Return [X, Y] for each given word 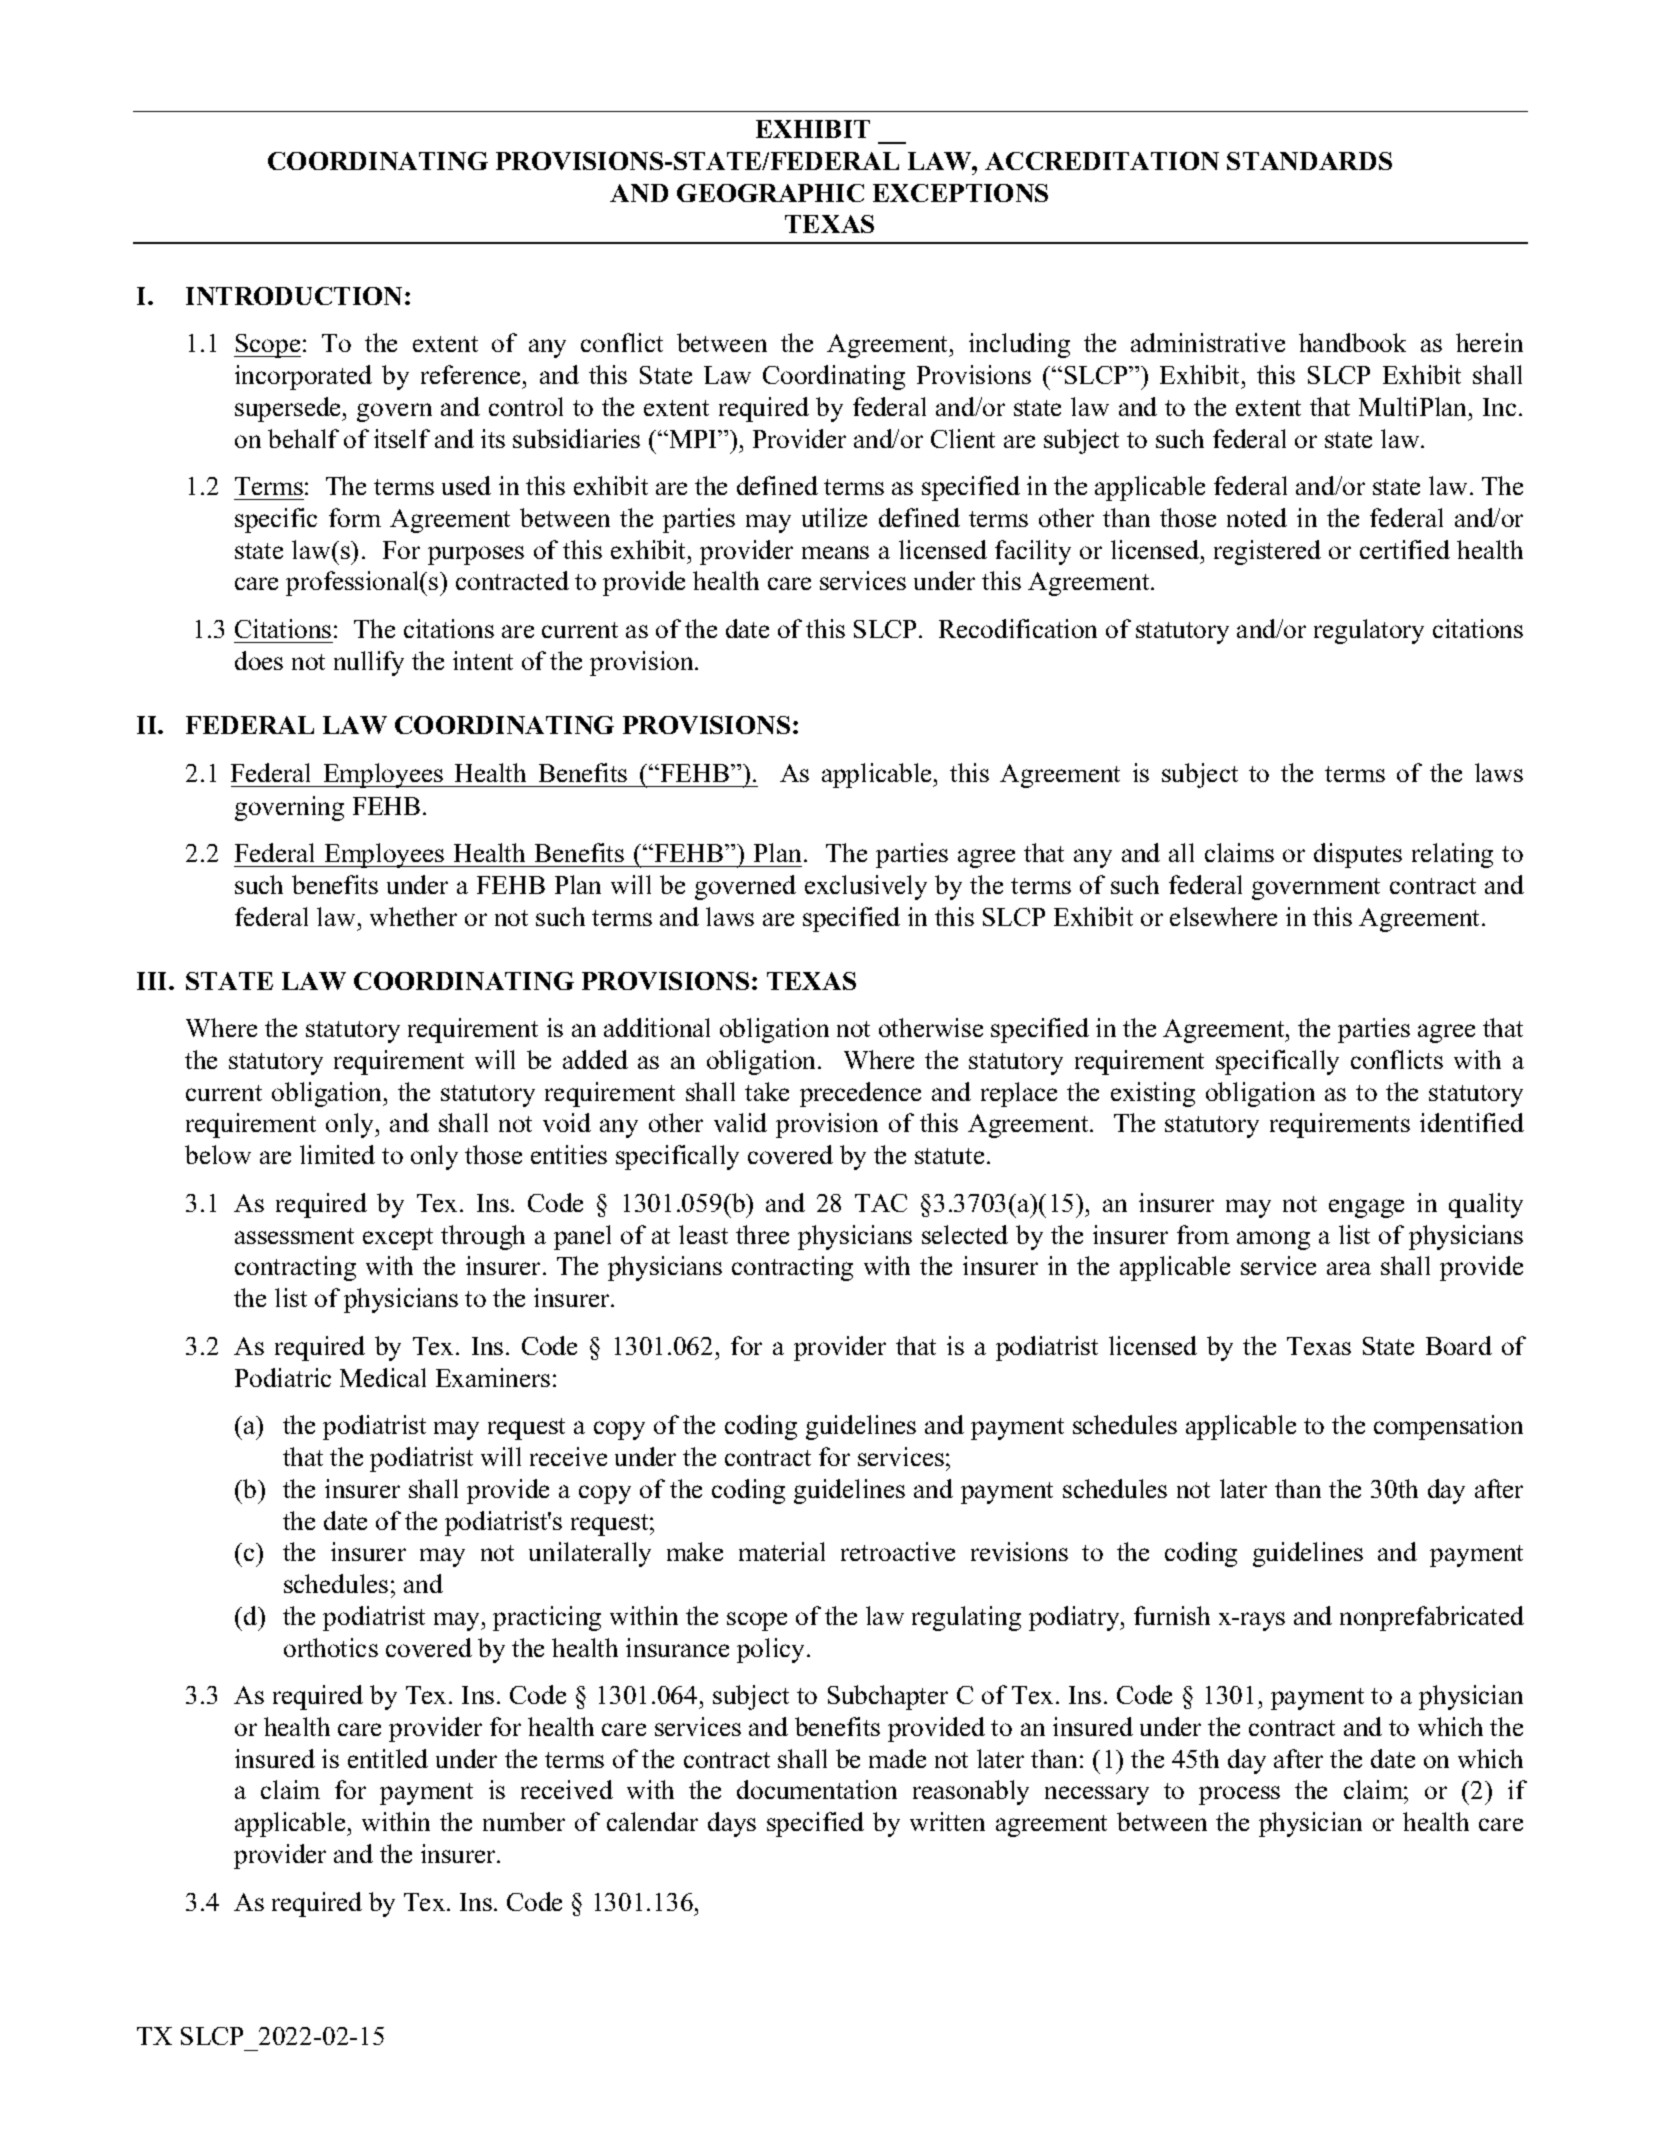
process [1239, 1795]
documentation [817, 1789]
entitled [388, 1758]
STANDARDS [1309, 161]
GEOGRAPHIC [770, 193]
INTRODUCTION [294, 296]
